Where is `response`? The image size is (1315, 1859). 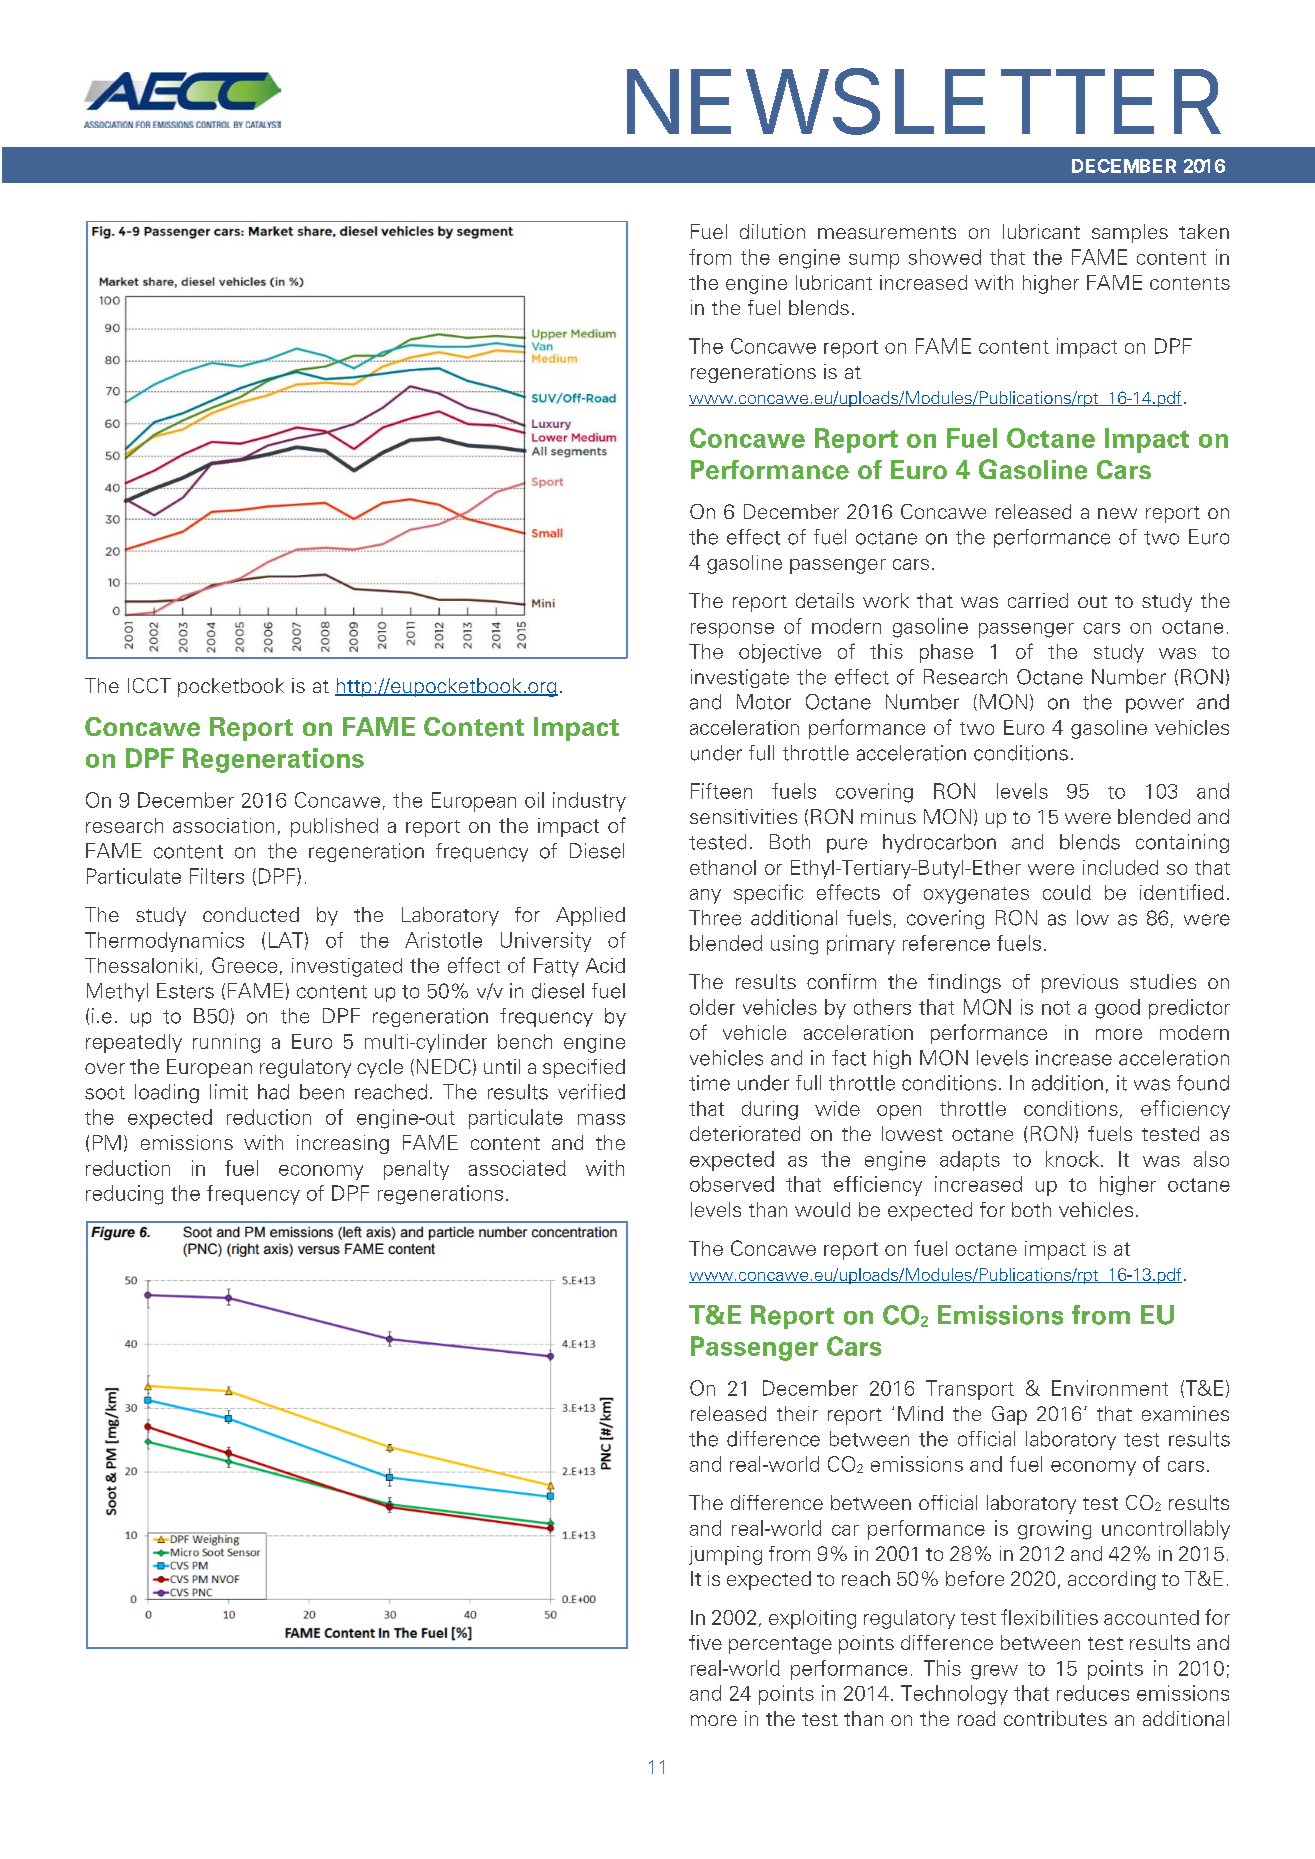 response is located at coordinates (732, 630).
